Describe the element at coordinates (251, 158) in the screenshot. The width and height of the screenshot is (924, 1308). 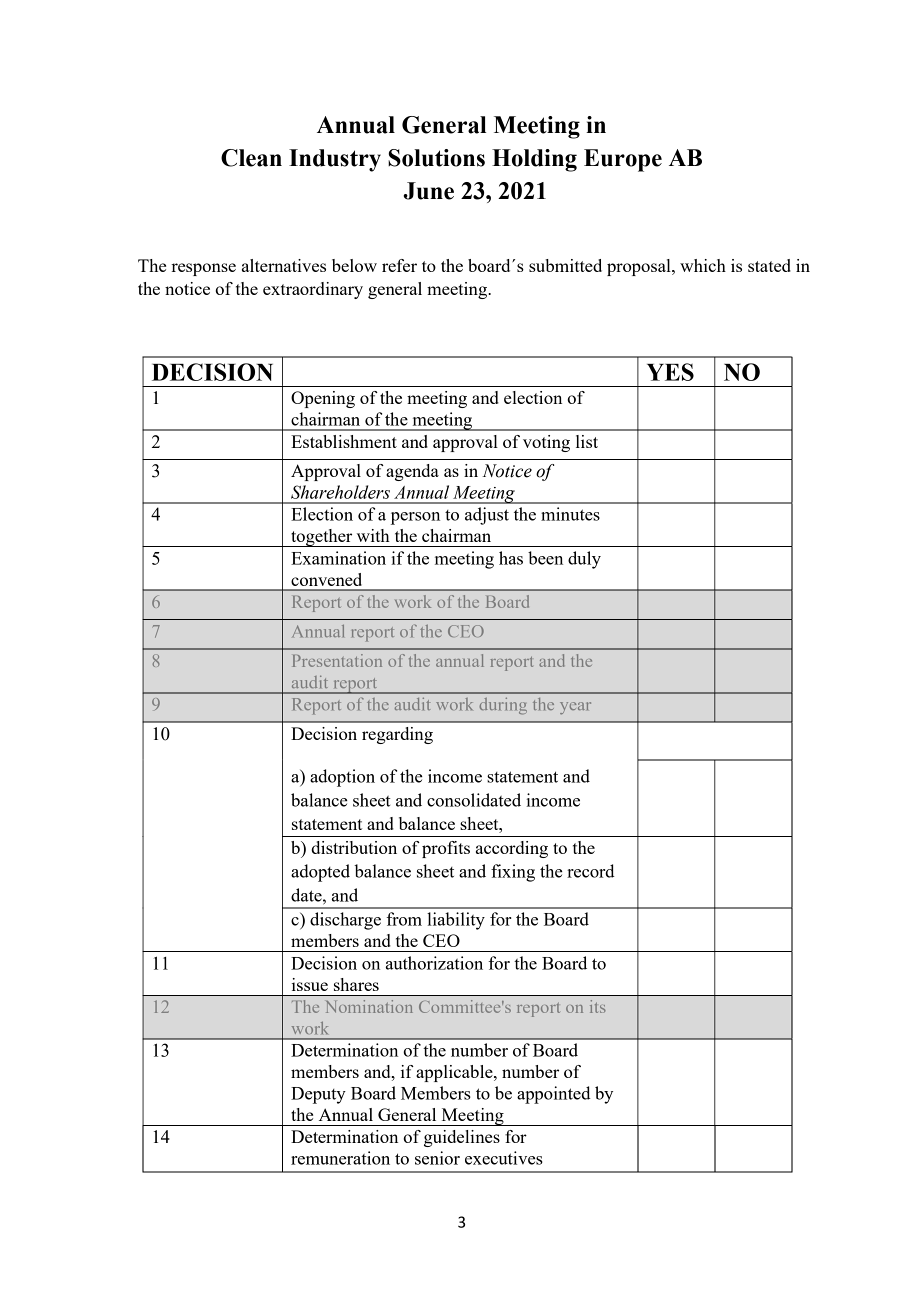
I see `Clean` at that location.
